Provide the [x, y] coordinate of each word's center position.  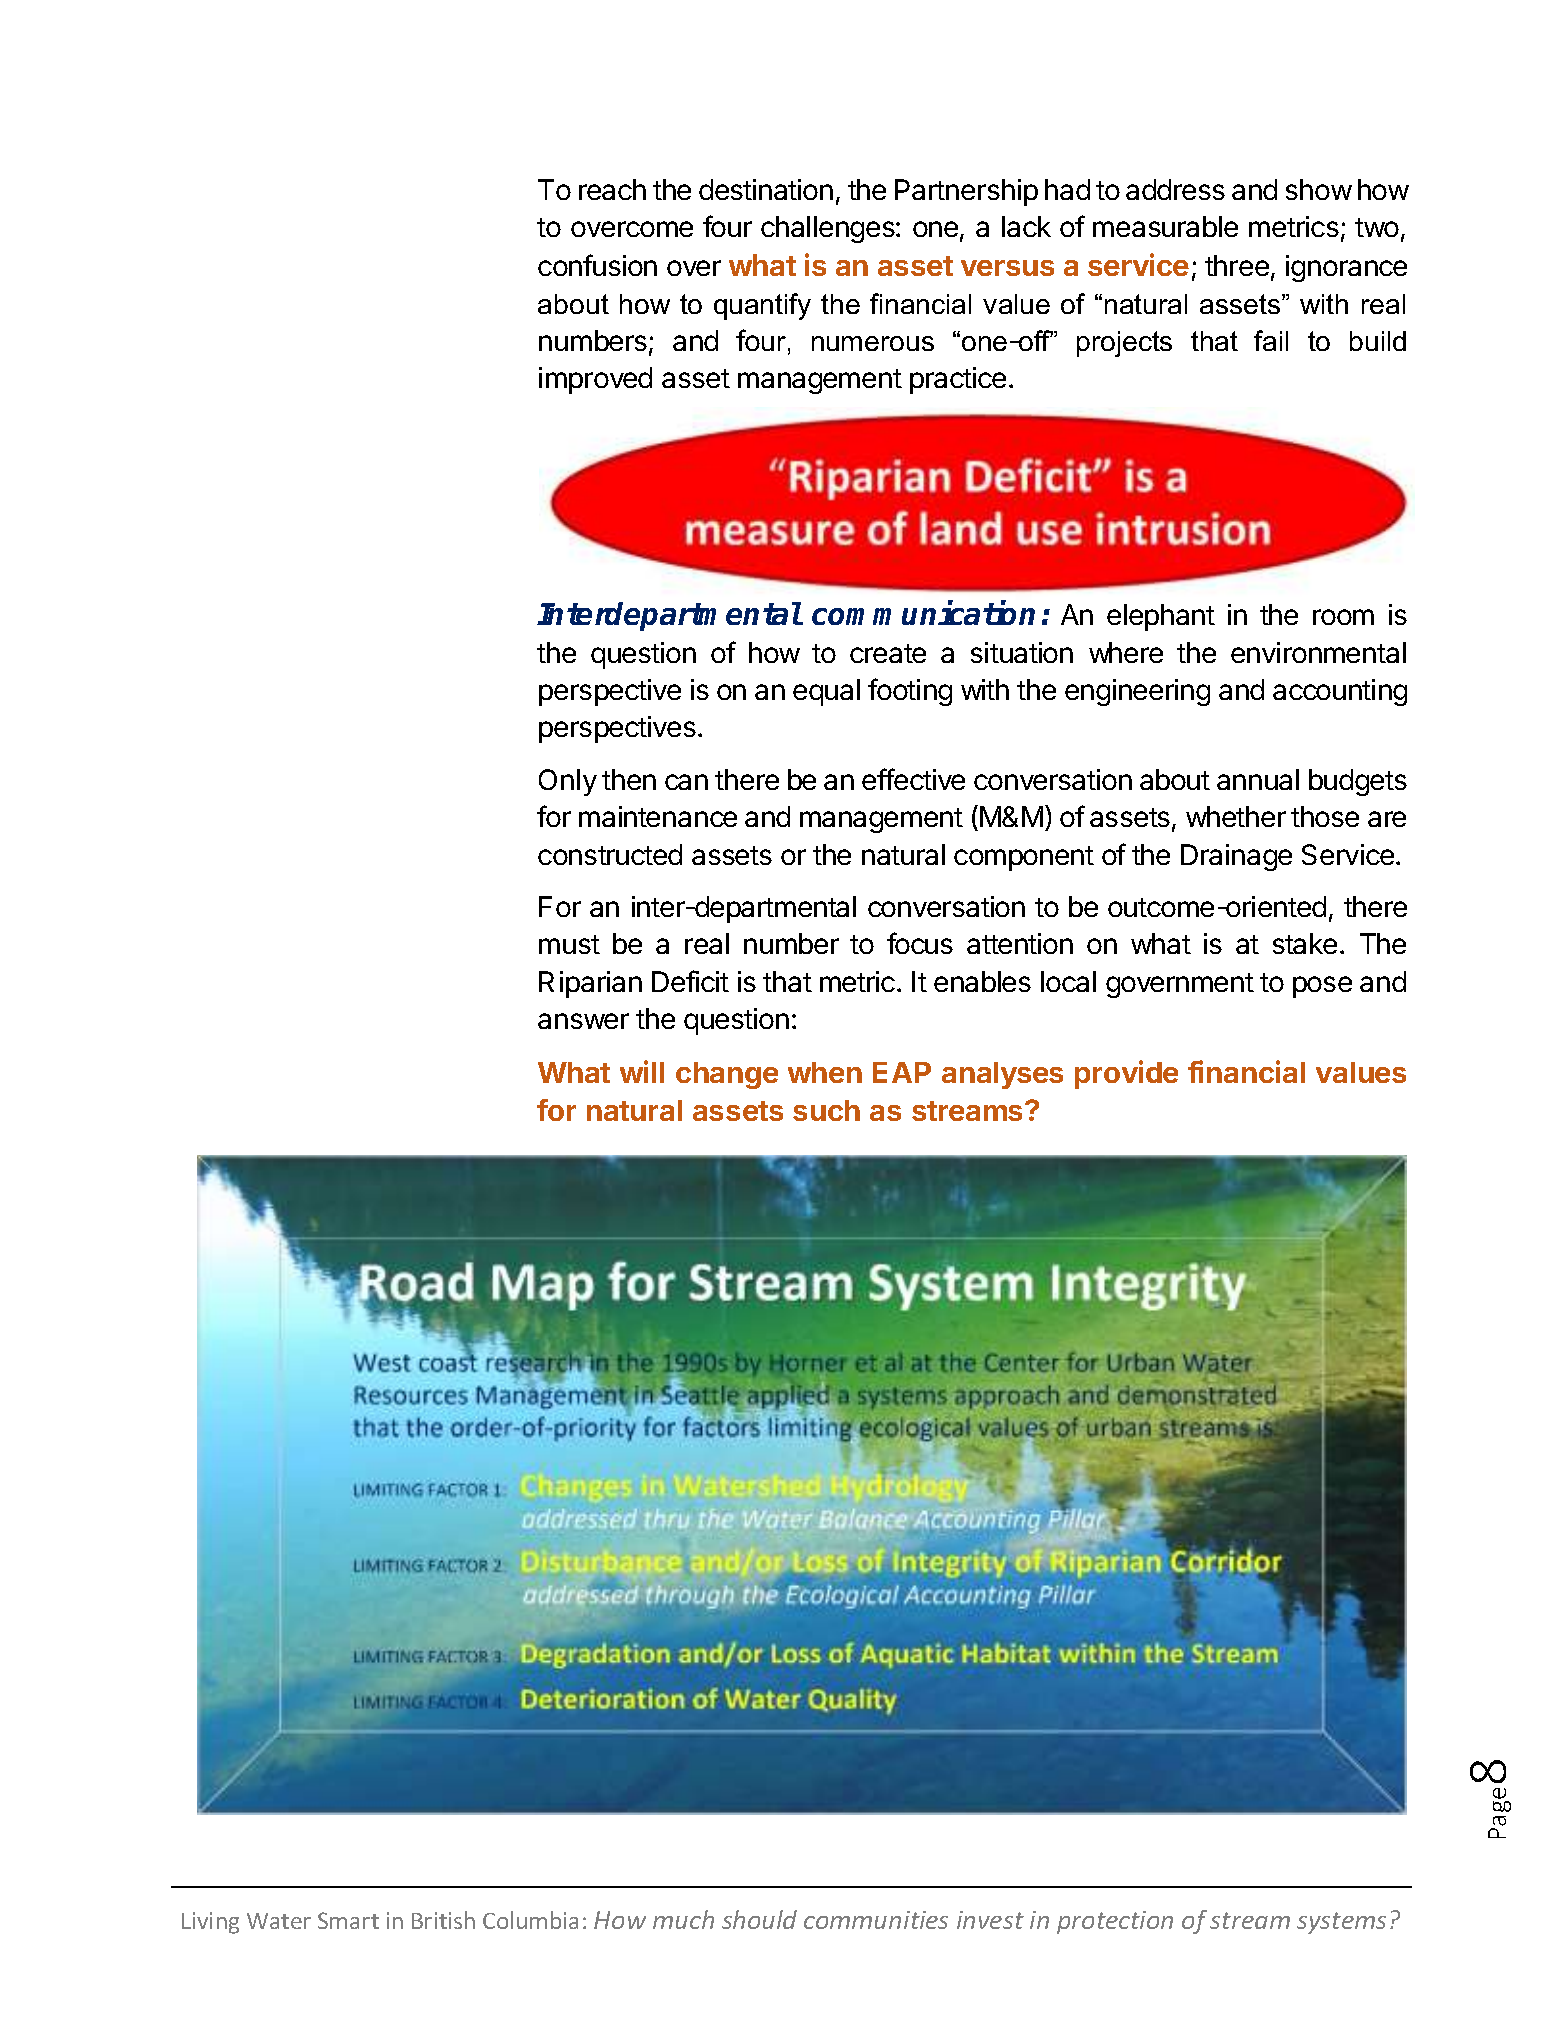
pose [1322, 987]
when [825, 1072]
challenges [829, 229]
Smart [348, 1920]
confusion [597, 265]
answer [583, 1021]
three [1237, 265]
